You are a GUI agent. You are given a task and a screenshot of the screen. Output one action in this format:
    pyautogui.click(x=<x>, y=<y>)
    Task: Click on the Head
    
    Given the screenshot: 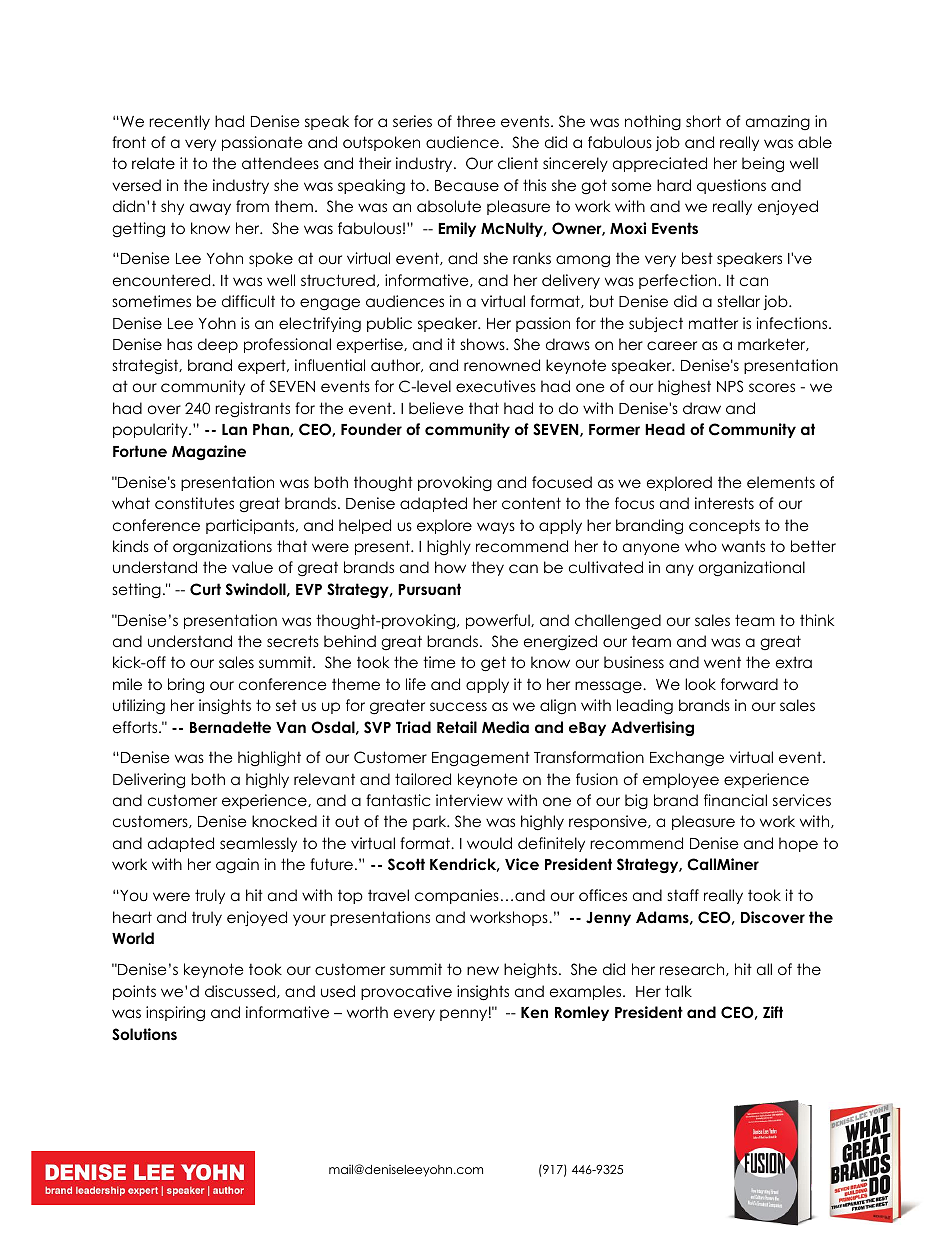 What is the action you would take?
    pyautogui.click(x=665, y=429)
